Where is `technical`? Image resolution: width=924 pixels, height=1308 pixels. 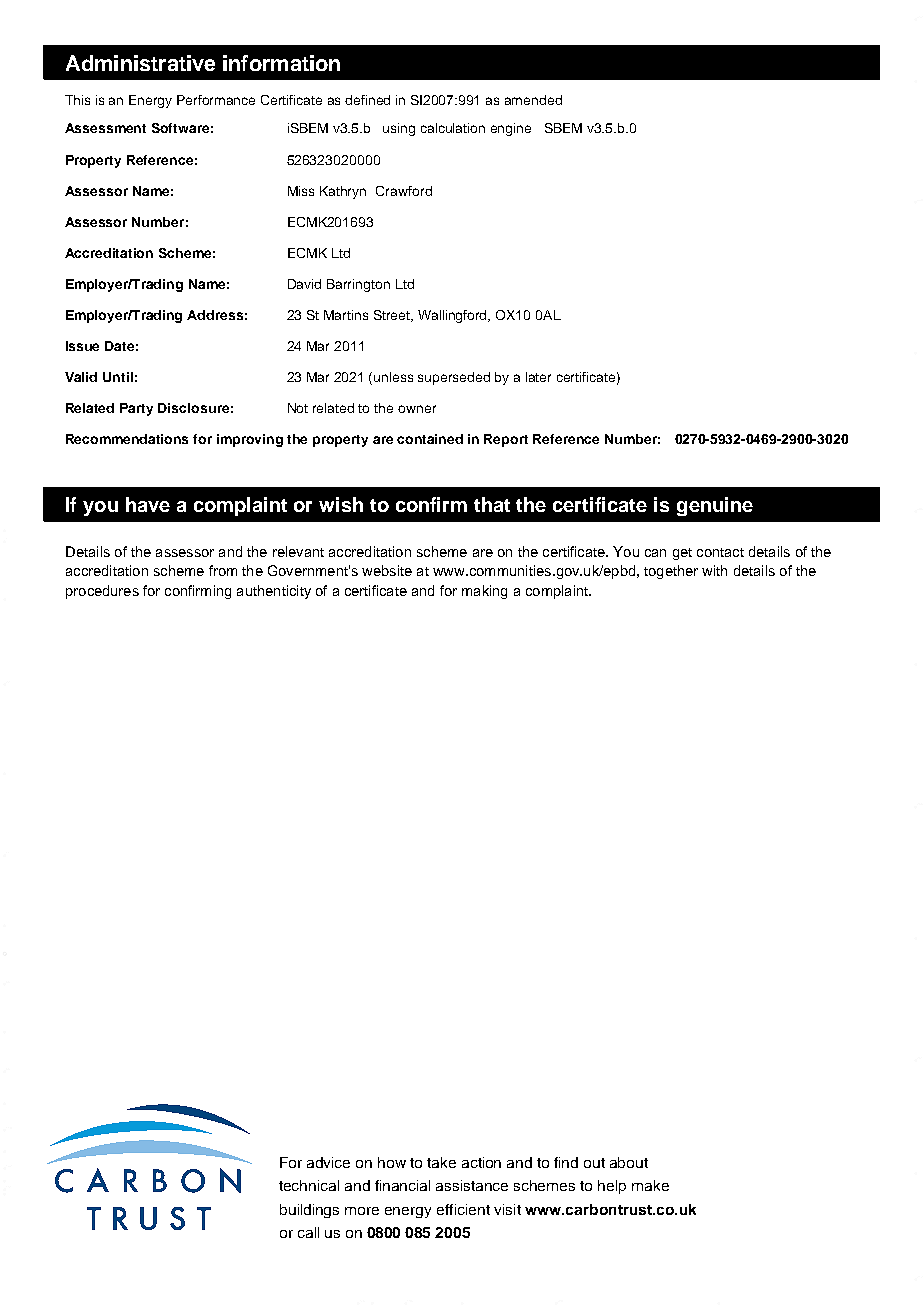 technical is located at coordinates (309, 1185).
